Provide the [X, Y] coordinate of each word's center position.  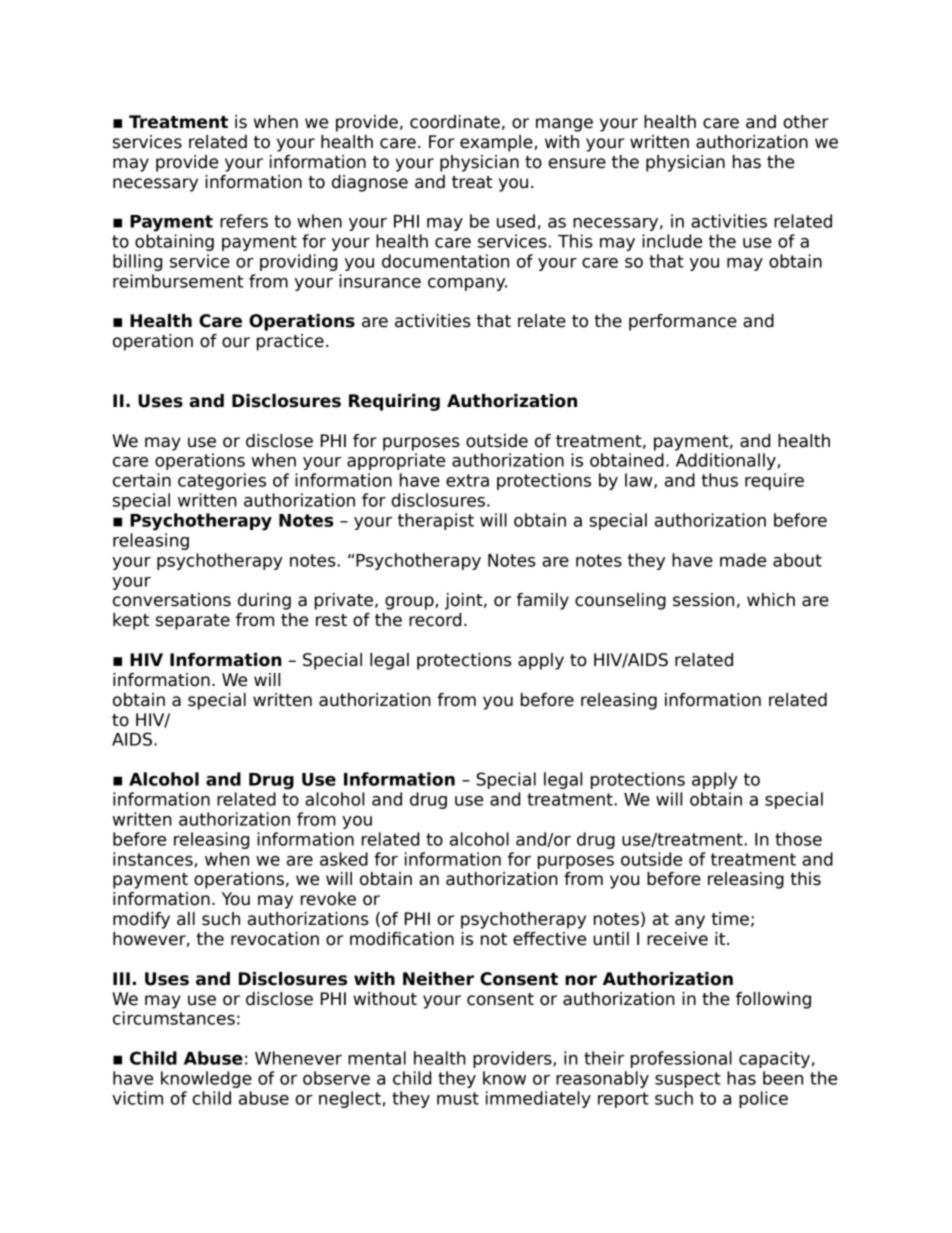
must [458, 1098]
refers [244, 221]
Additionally [726, 461]
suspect [688, 1080]
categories [222, 481]
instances [153, 859]
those [798, 839]
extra [467, 480]
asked [344, 859]
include [672, 241]
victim [137, 1098]
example [497, 143]
